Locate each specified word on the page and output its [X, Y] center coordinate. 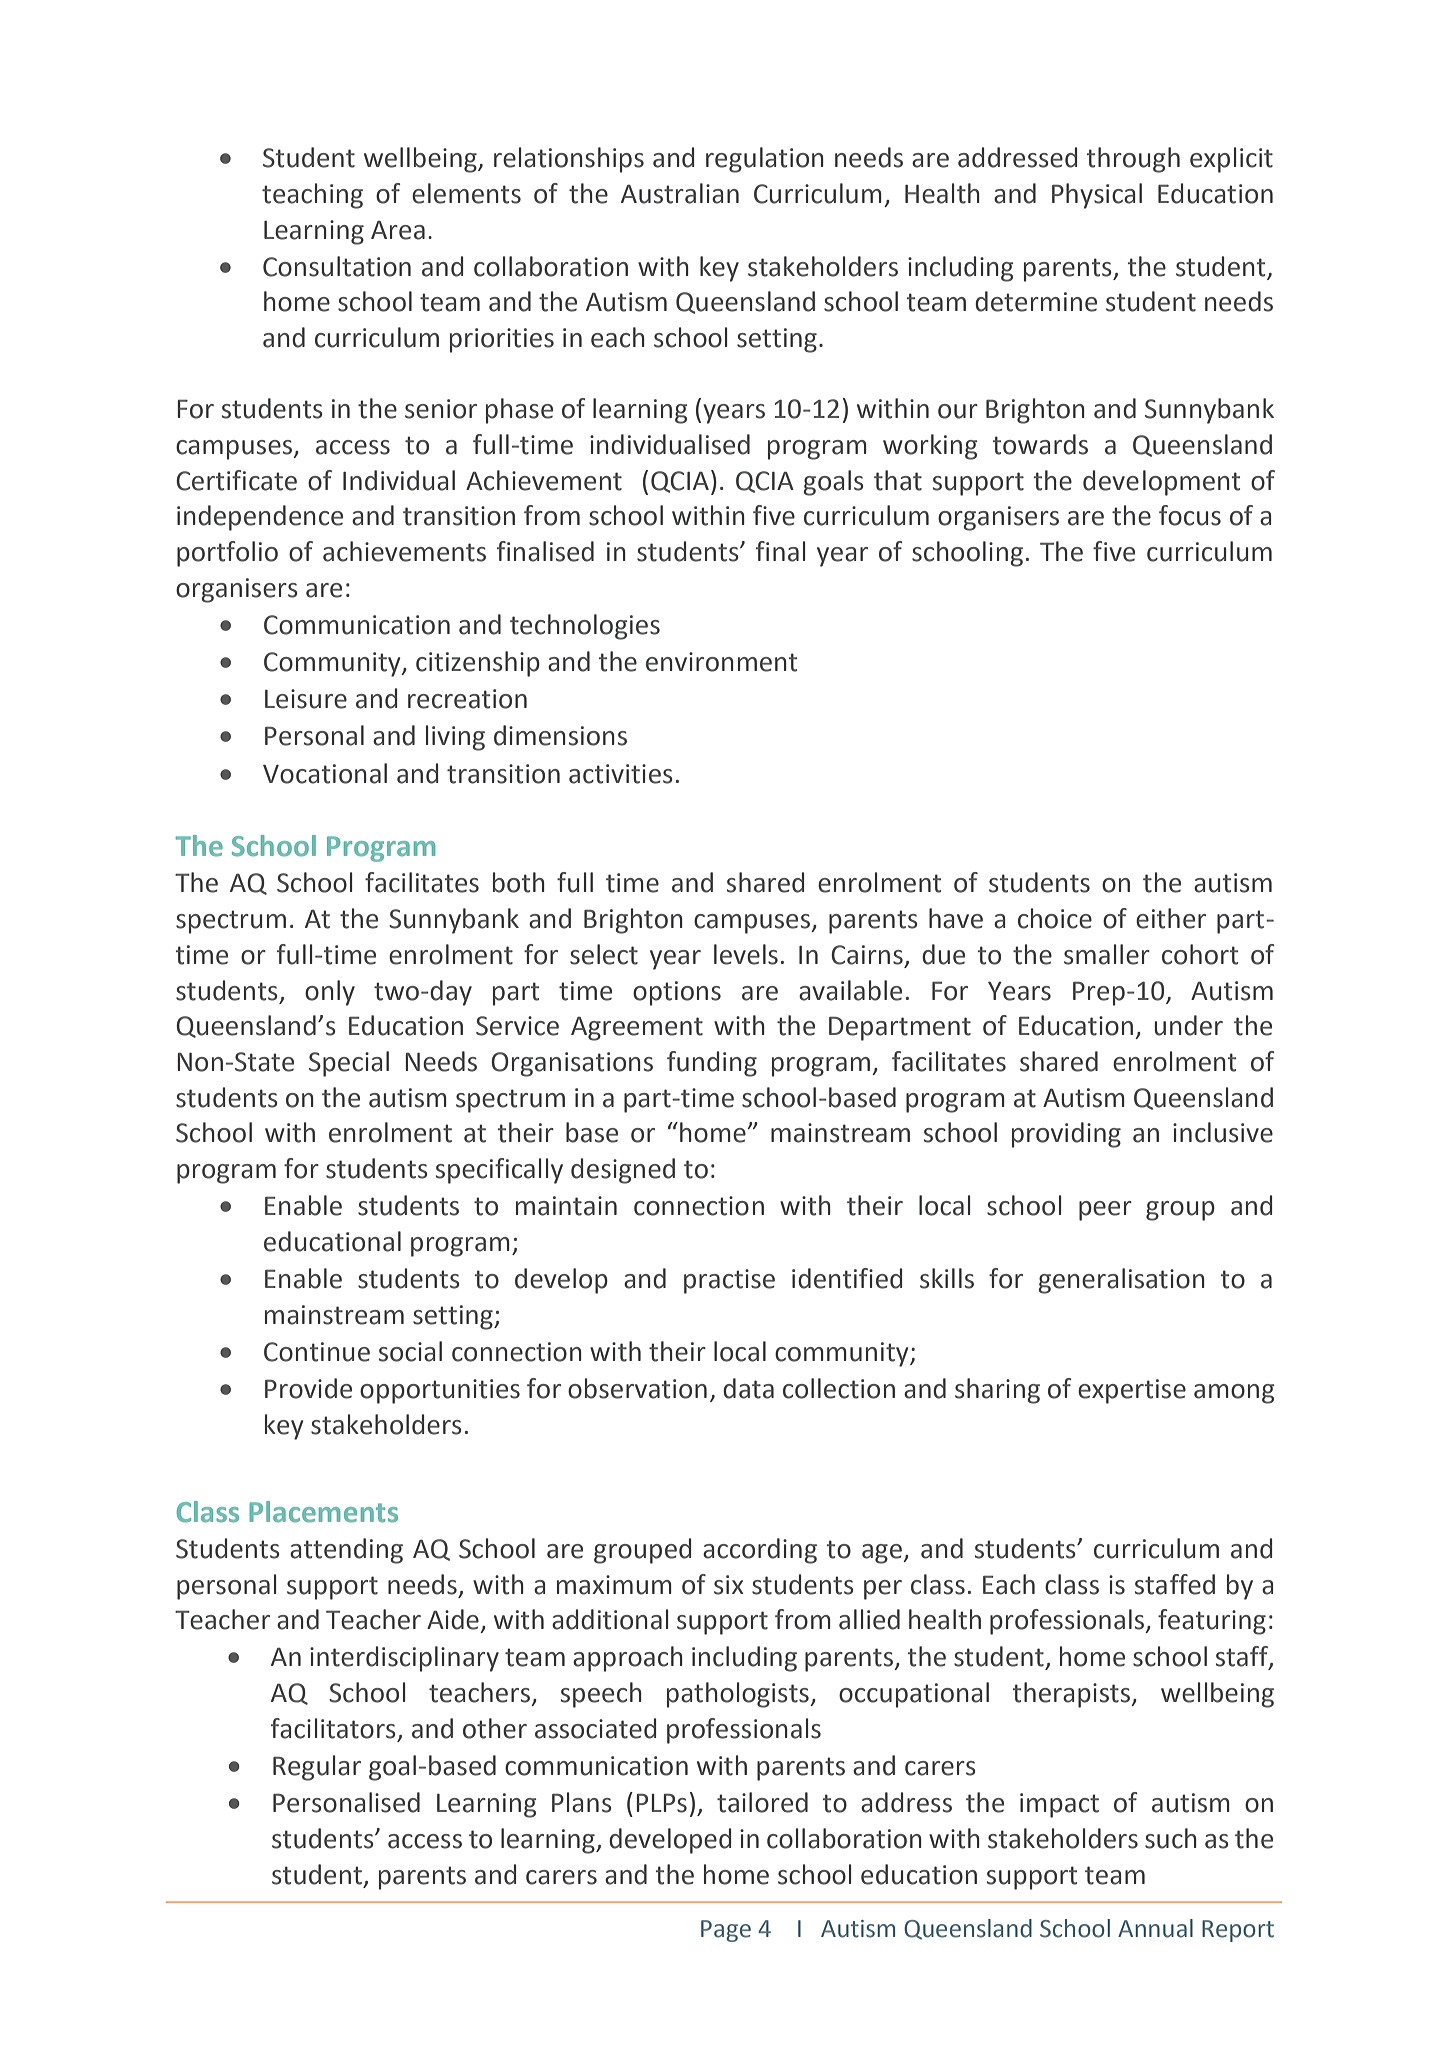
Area [398, 230]
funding [712, 1064]
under [1188, 1025]
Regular [317, 1768]
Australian [680, 193]
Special [349, 1064]
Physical [1097, 196]
